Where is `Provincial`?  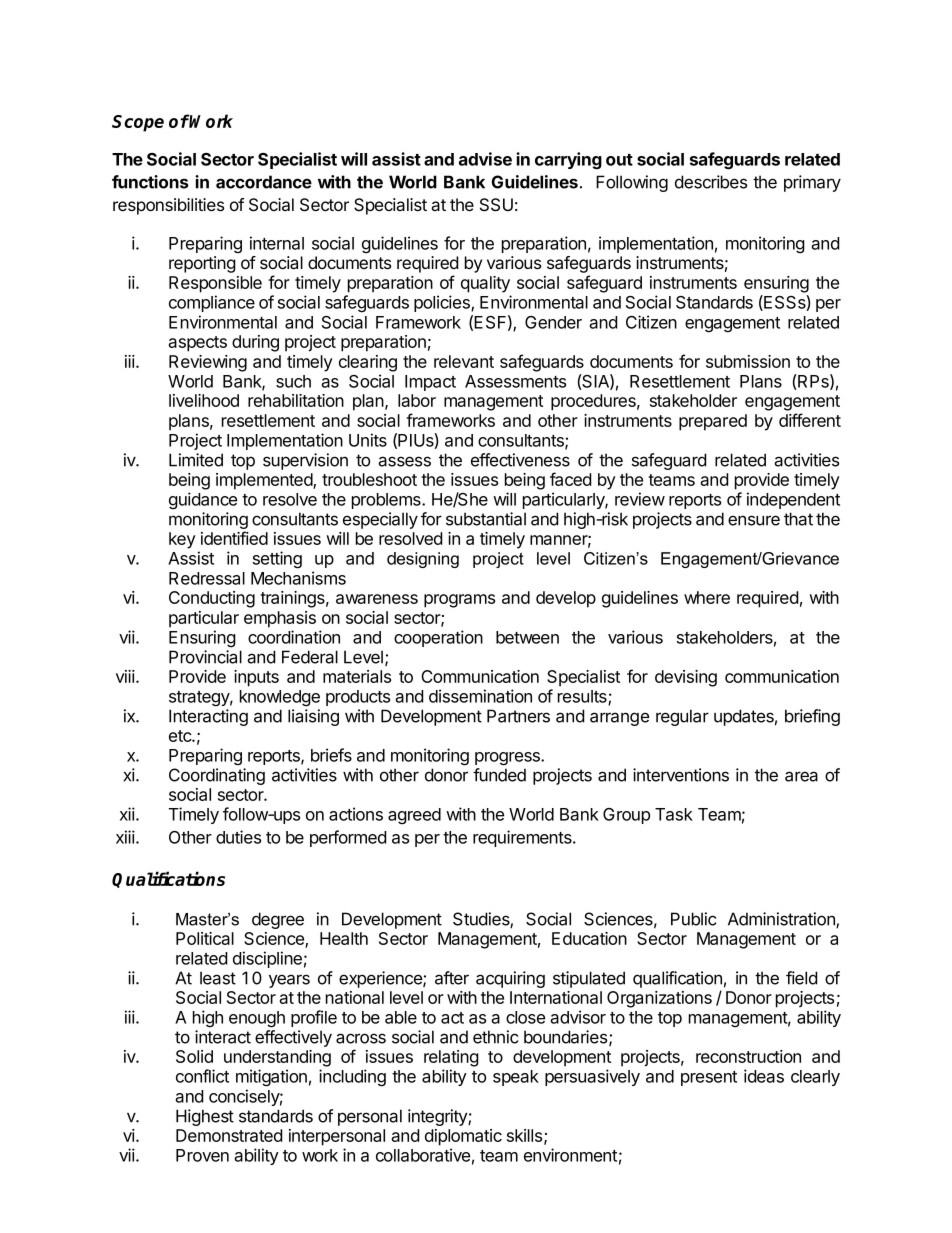 Provincial is located at coordinates (205, 657).
